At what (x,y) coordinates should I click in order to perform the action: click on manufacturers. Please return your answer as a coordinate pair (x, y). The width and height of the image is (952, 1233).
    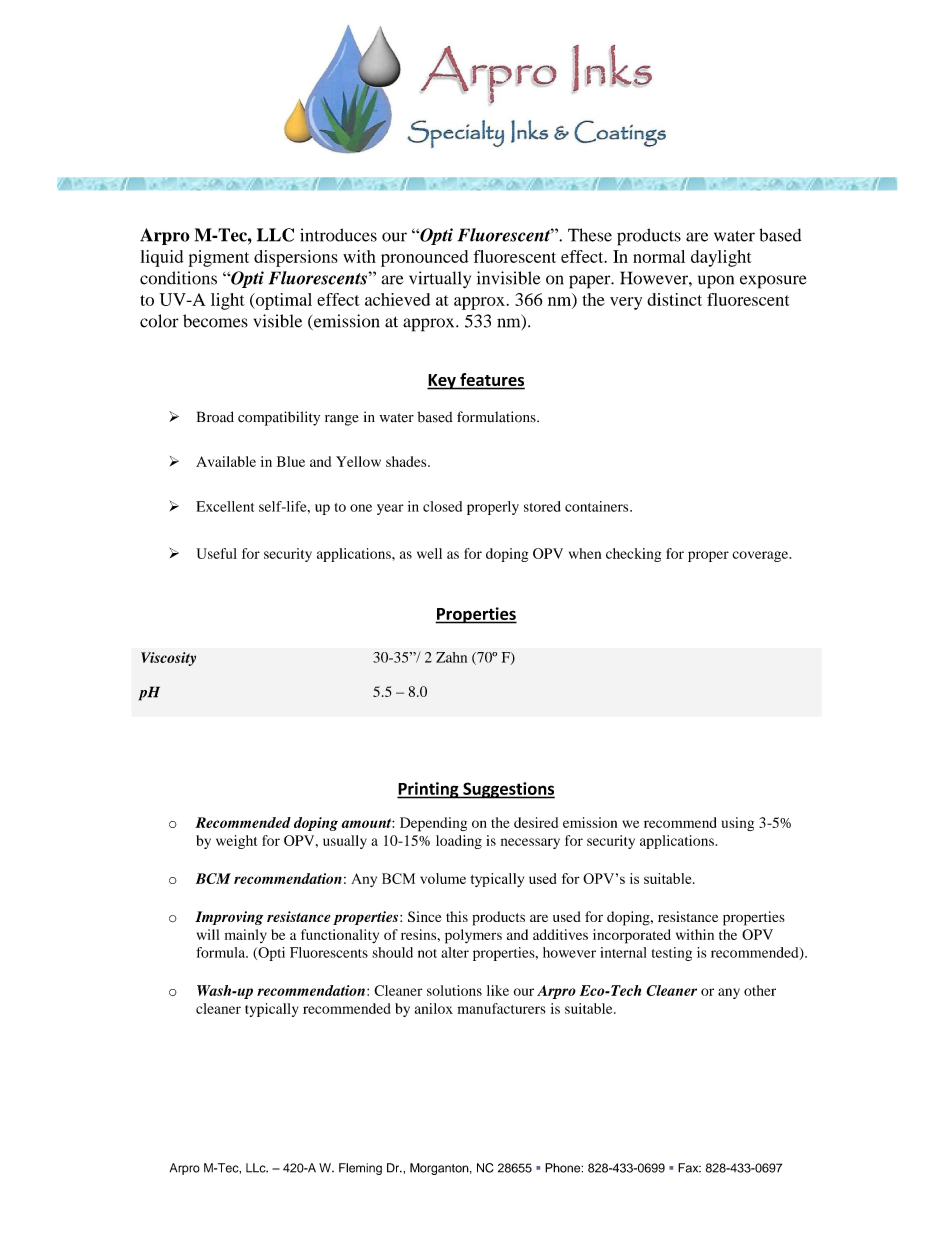
    Looking at the image, I should click on (501, 1008).
